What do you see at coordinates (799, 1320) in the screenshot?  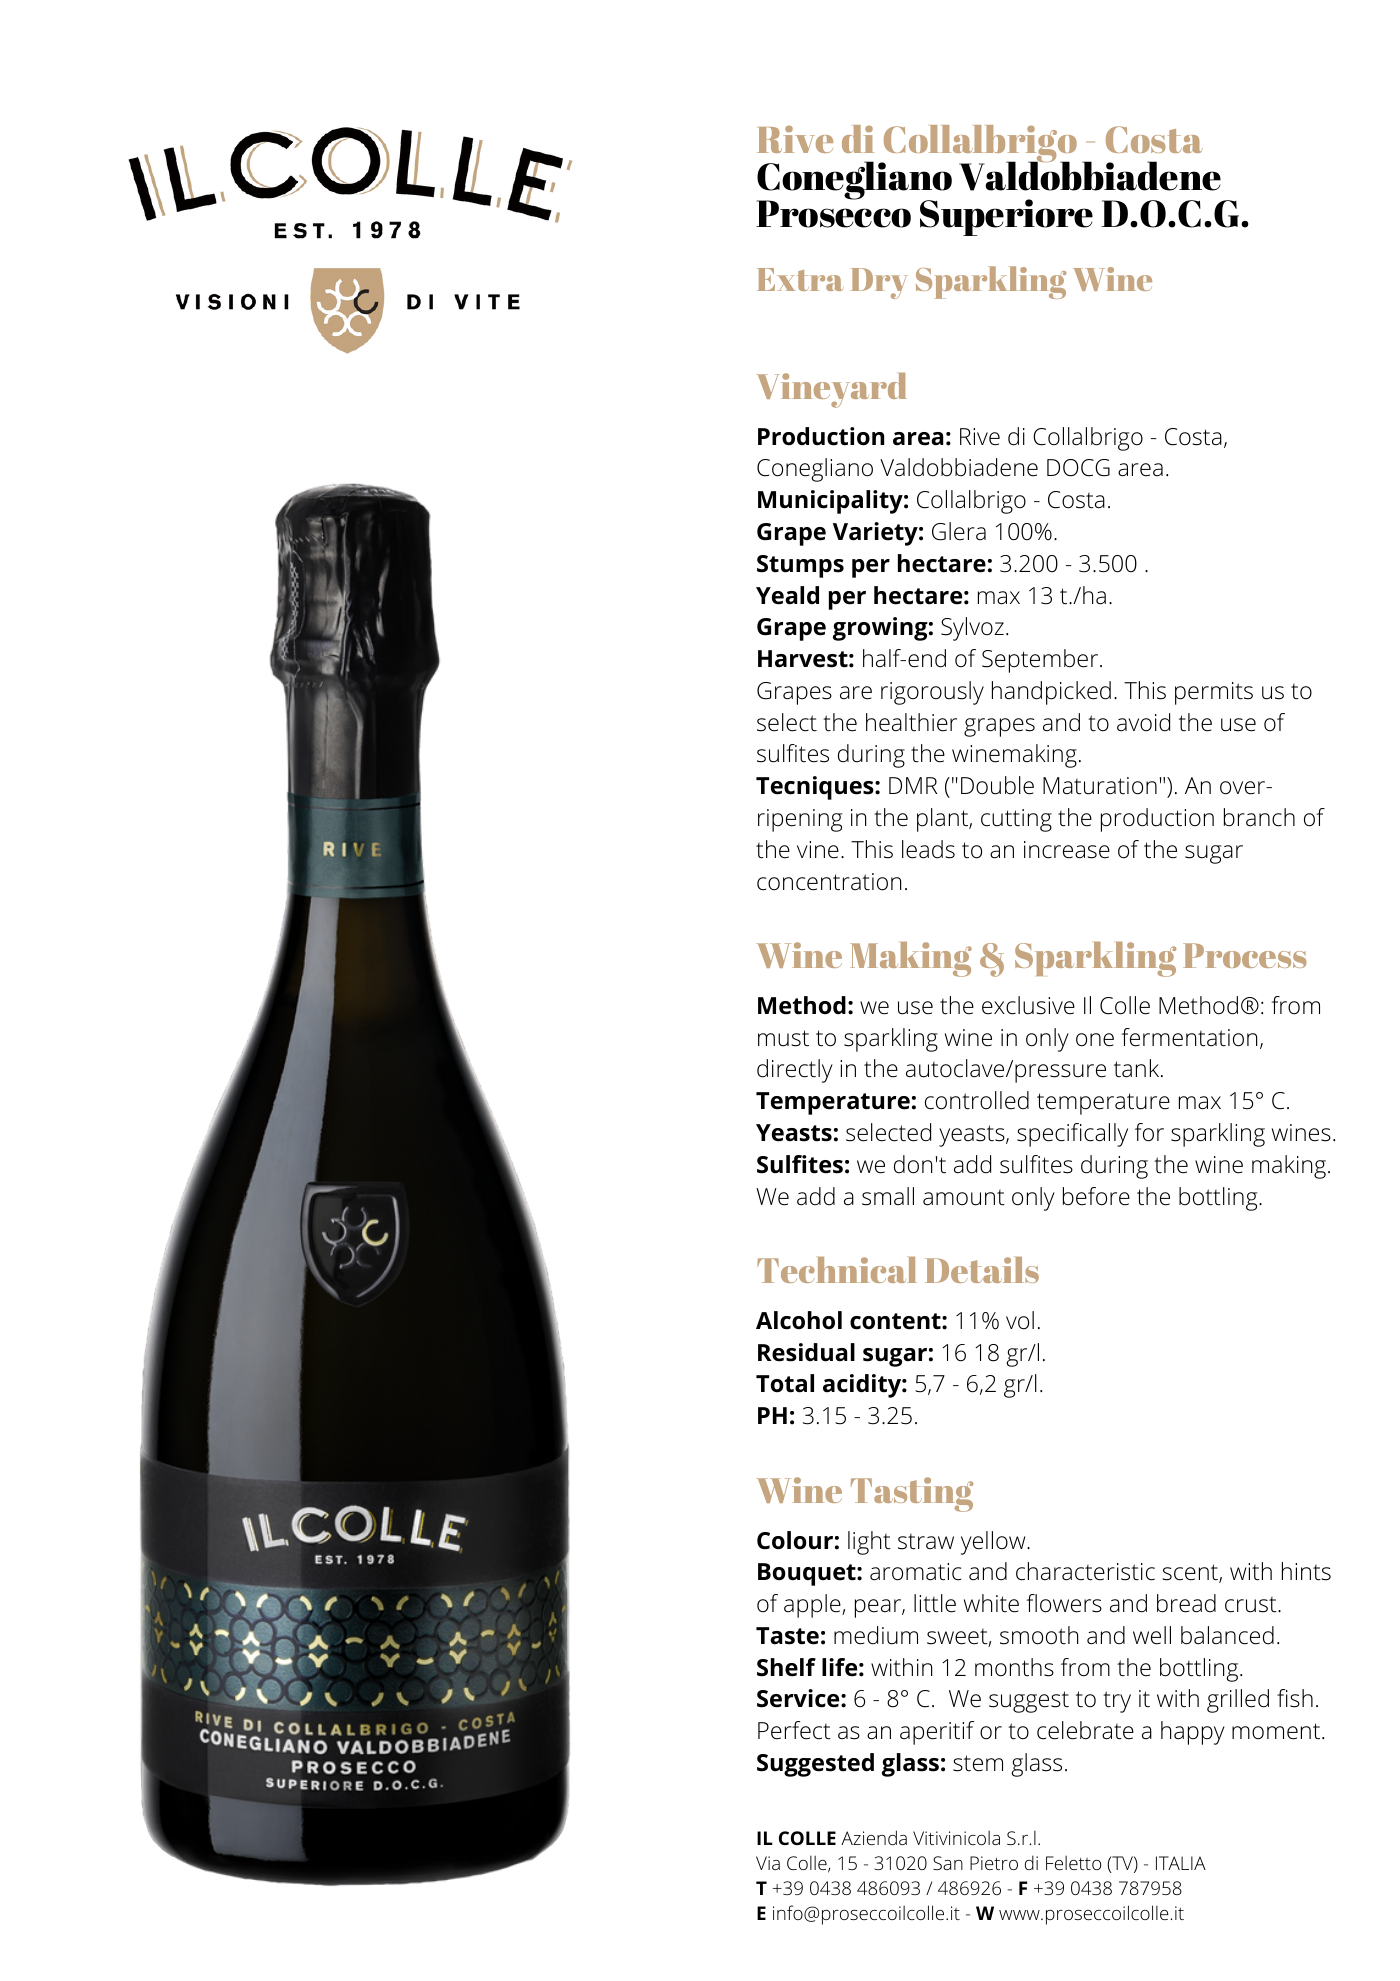 I see `Alcohol` at bounding box center [799, 1320].
